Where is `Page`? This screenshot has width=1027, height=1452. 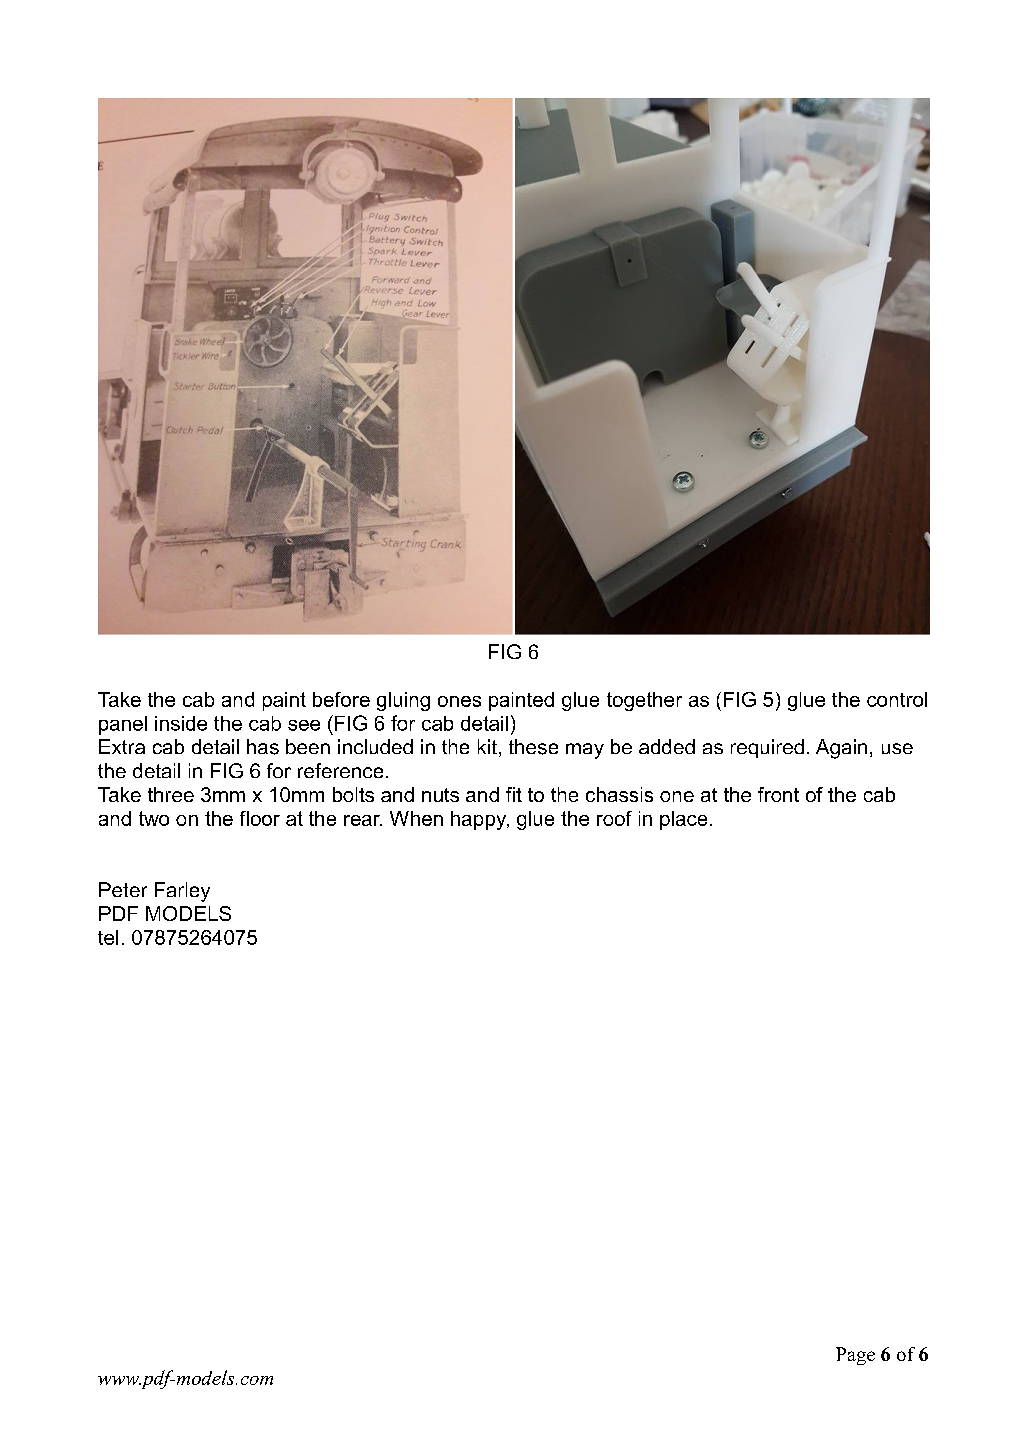
Page is located at coordinates (855, 1356).
